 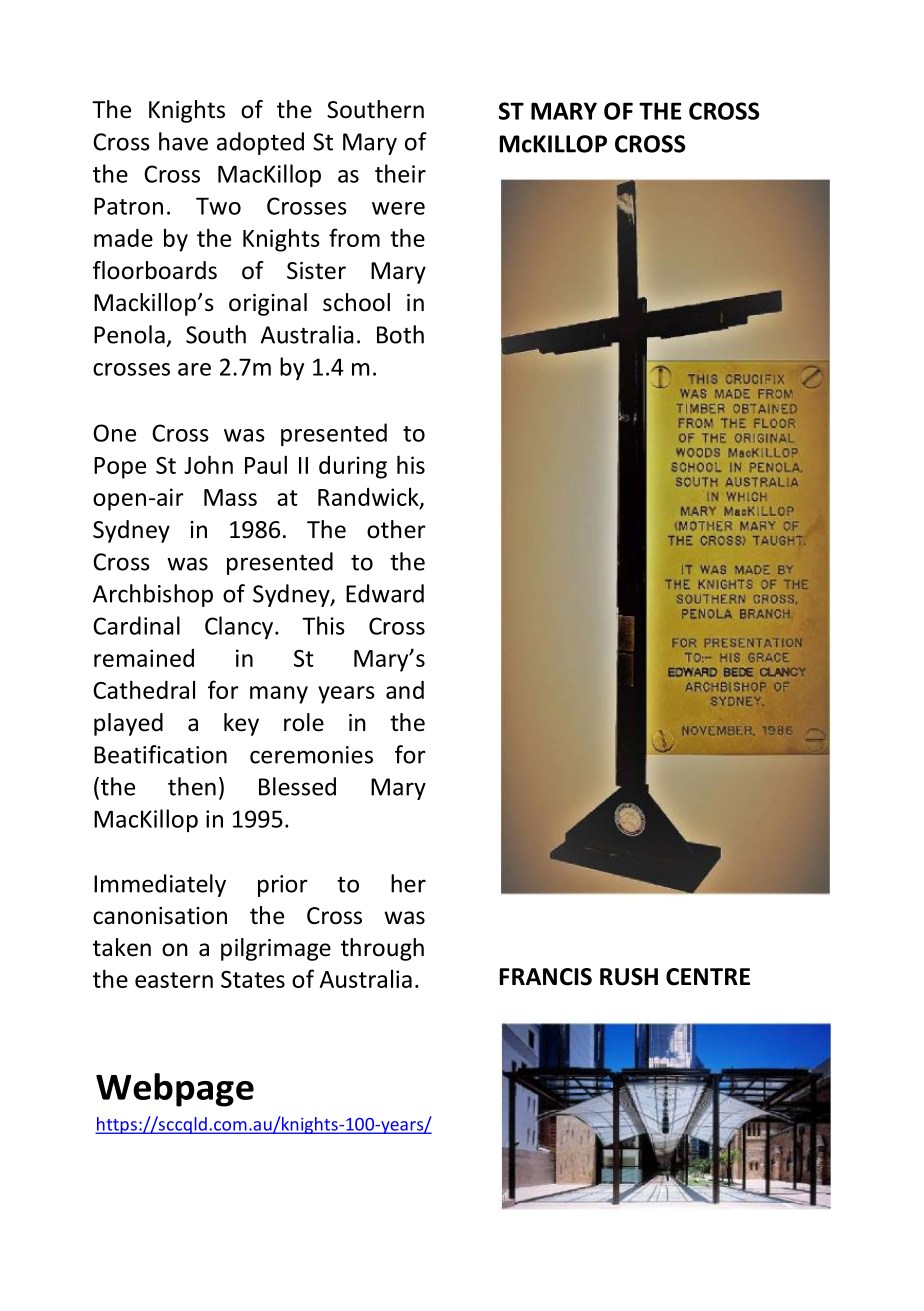 What do you see at coordinates (400, 173) in the image?
I see `their` at bounding box center [400, 173].
